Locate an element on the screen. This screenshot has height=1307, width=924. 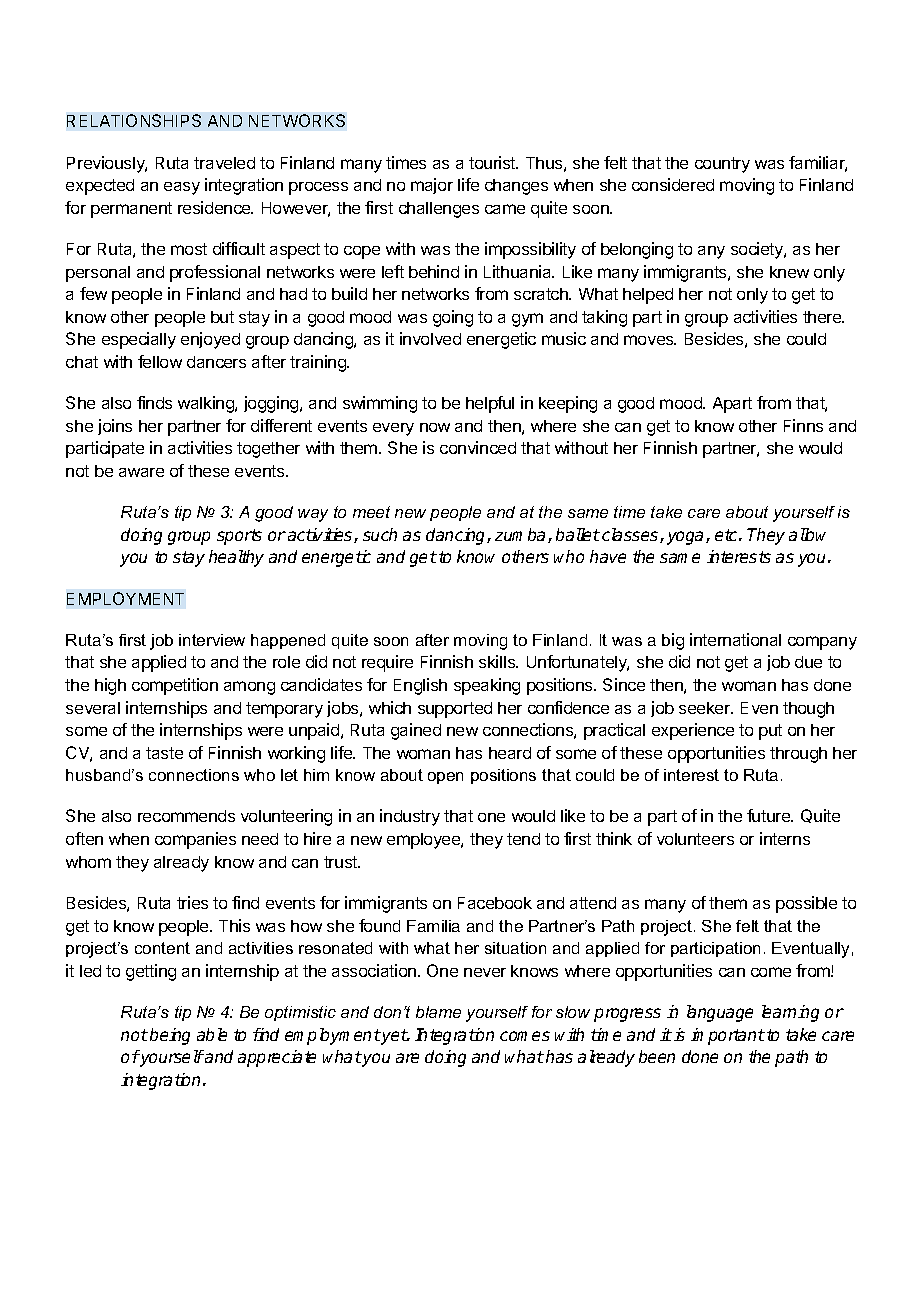
healthy is located at coordinates (236, 558).
